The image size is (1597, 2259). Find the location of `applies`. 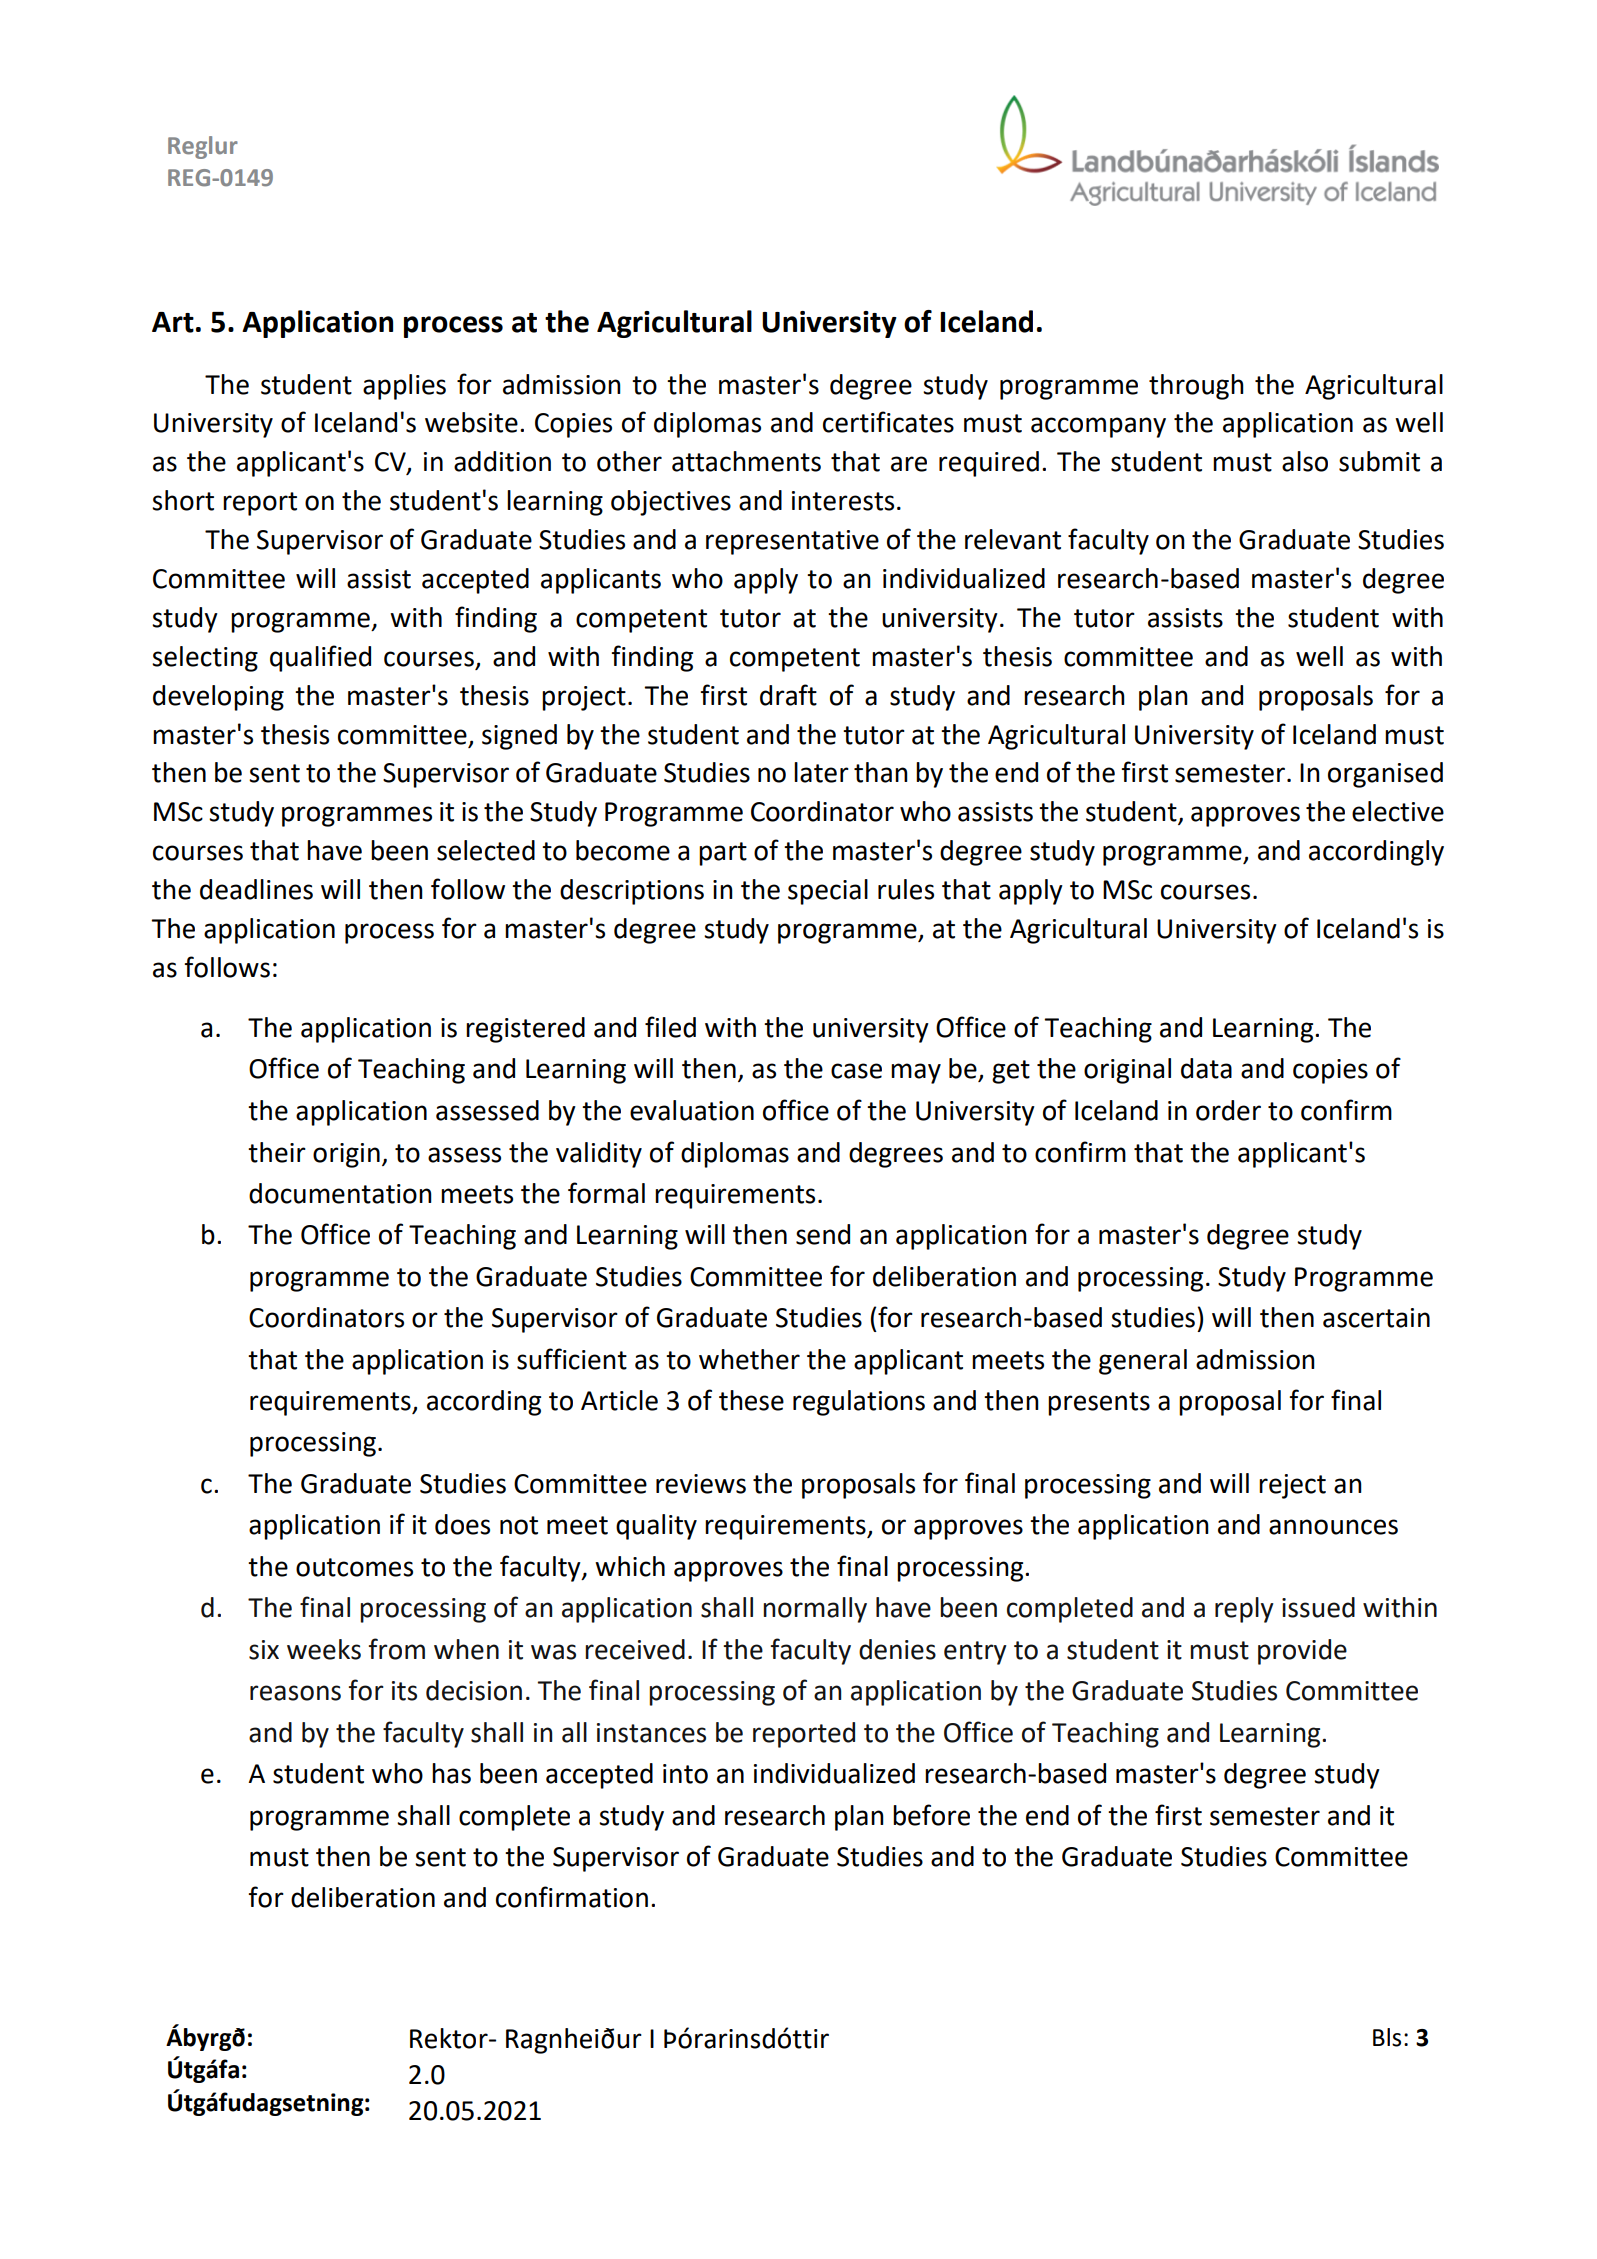

applies is located at coordinates (404, 387).
